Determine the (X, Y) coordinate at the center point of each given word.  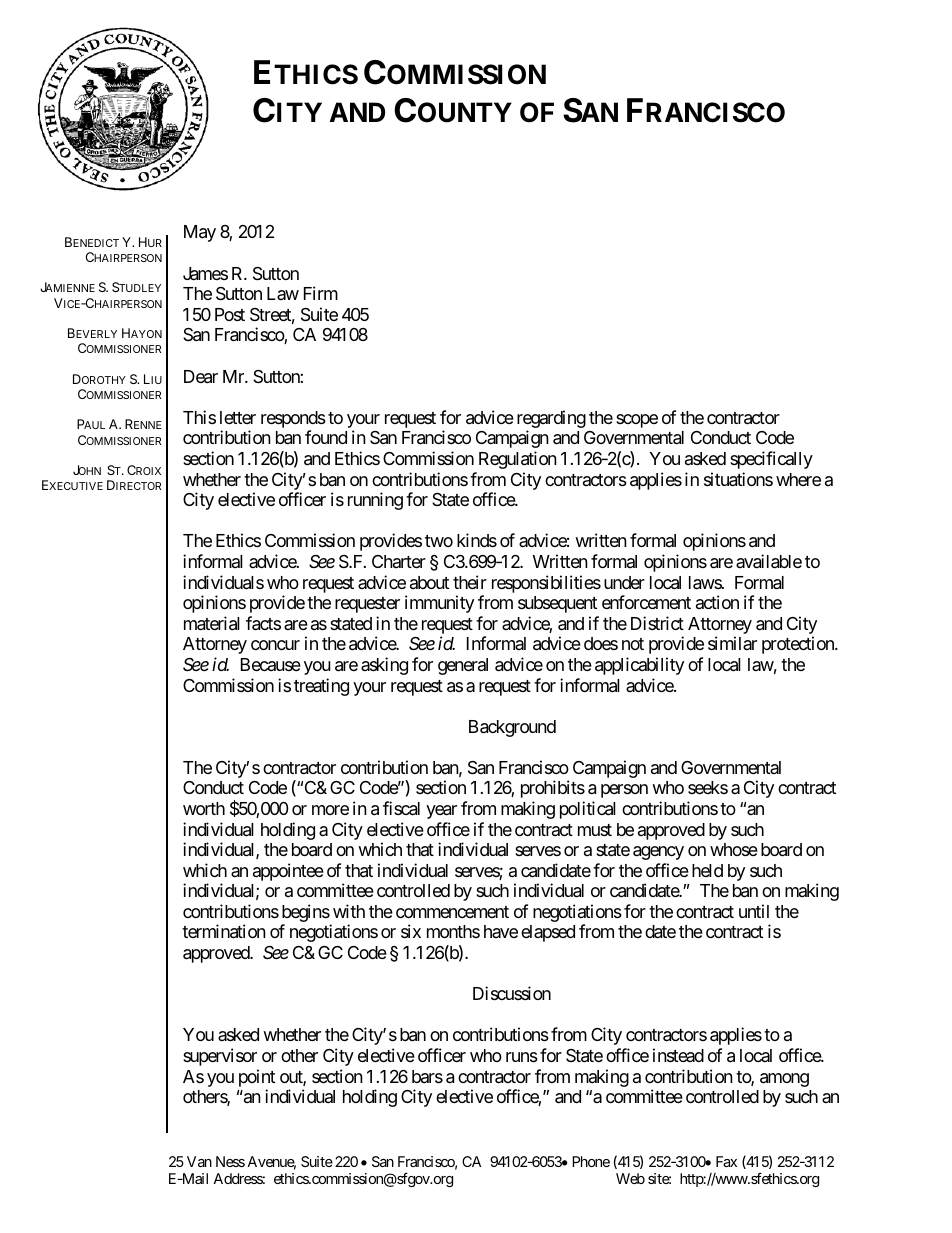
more (330, 810)
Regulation (518, 460)
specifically (771, 460)
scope (637, 421)
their (470, 582)
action (717, 602)
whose (734, 849)
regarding (551, 420)
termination (224, 931)
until (754, 911)
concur (275, 645)
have (501, 931)
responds (293, 421)
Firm (321, 293)
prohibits (553, 789)
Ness (230, 1161)
